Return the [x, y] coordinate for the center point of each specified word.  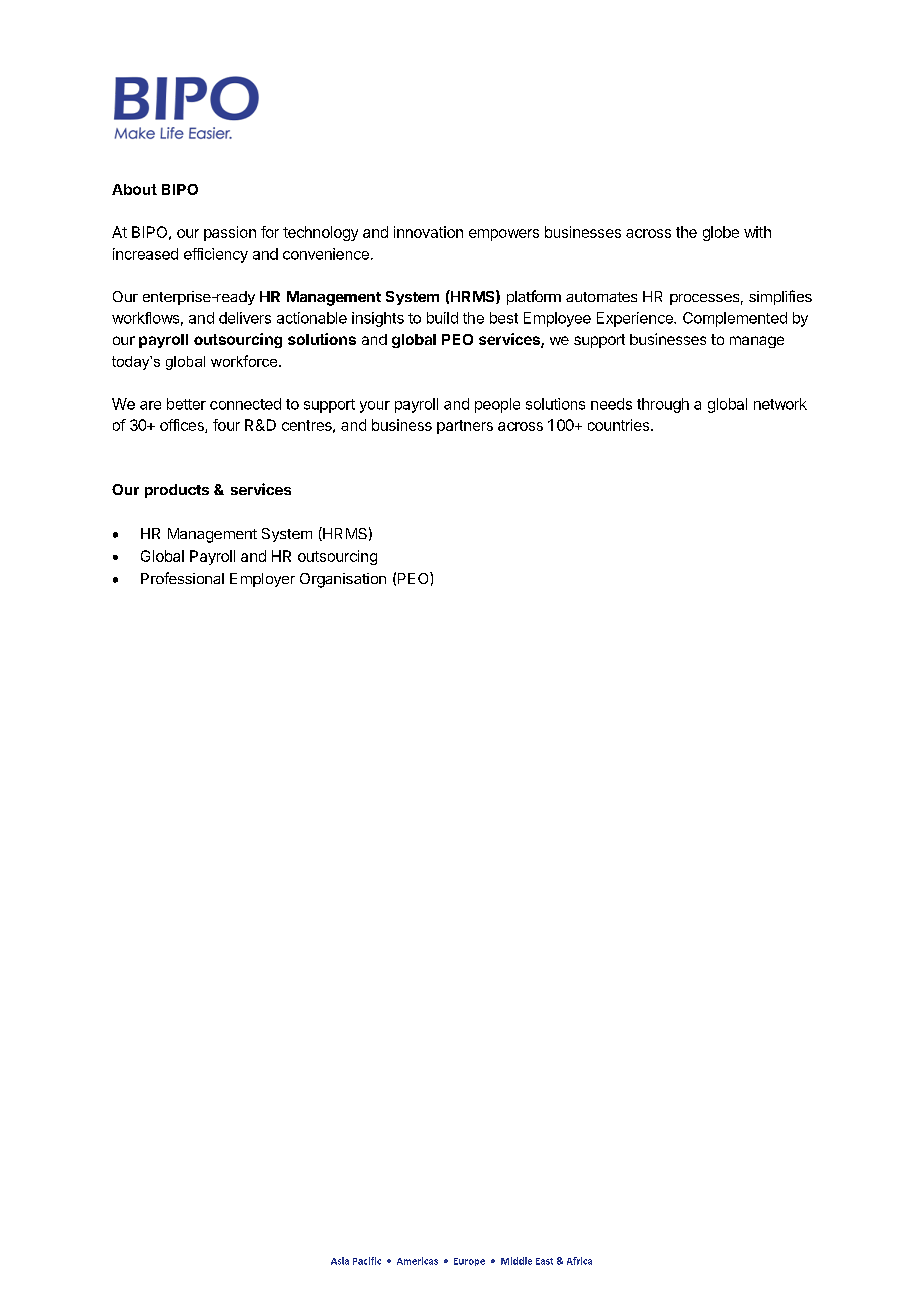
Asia [340, 1261]
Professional [182, 578]
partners [465, 427]
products [177, 491]
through [663, 405]
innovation [428, 232]
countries [620, 425]
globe [721, 233]
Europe [469, 1262]
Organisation [343, 580]
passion [230, 233]
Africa [579, 1261]
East [544, 1261]
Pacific [367, 1261]
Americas [417, 1261]
